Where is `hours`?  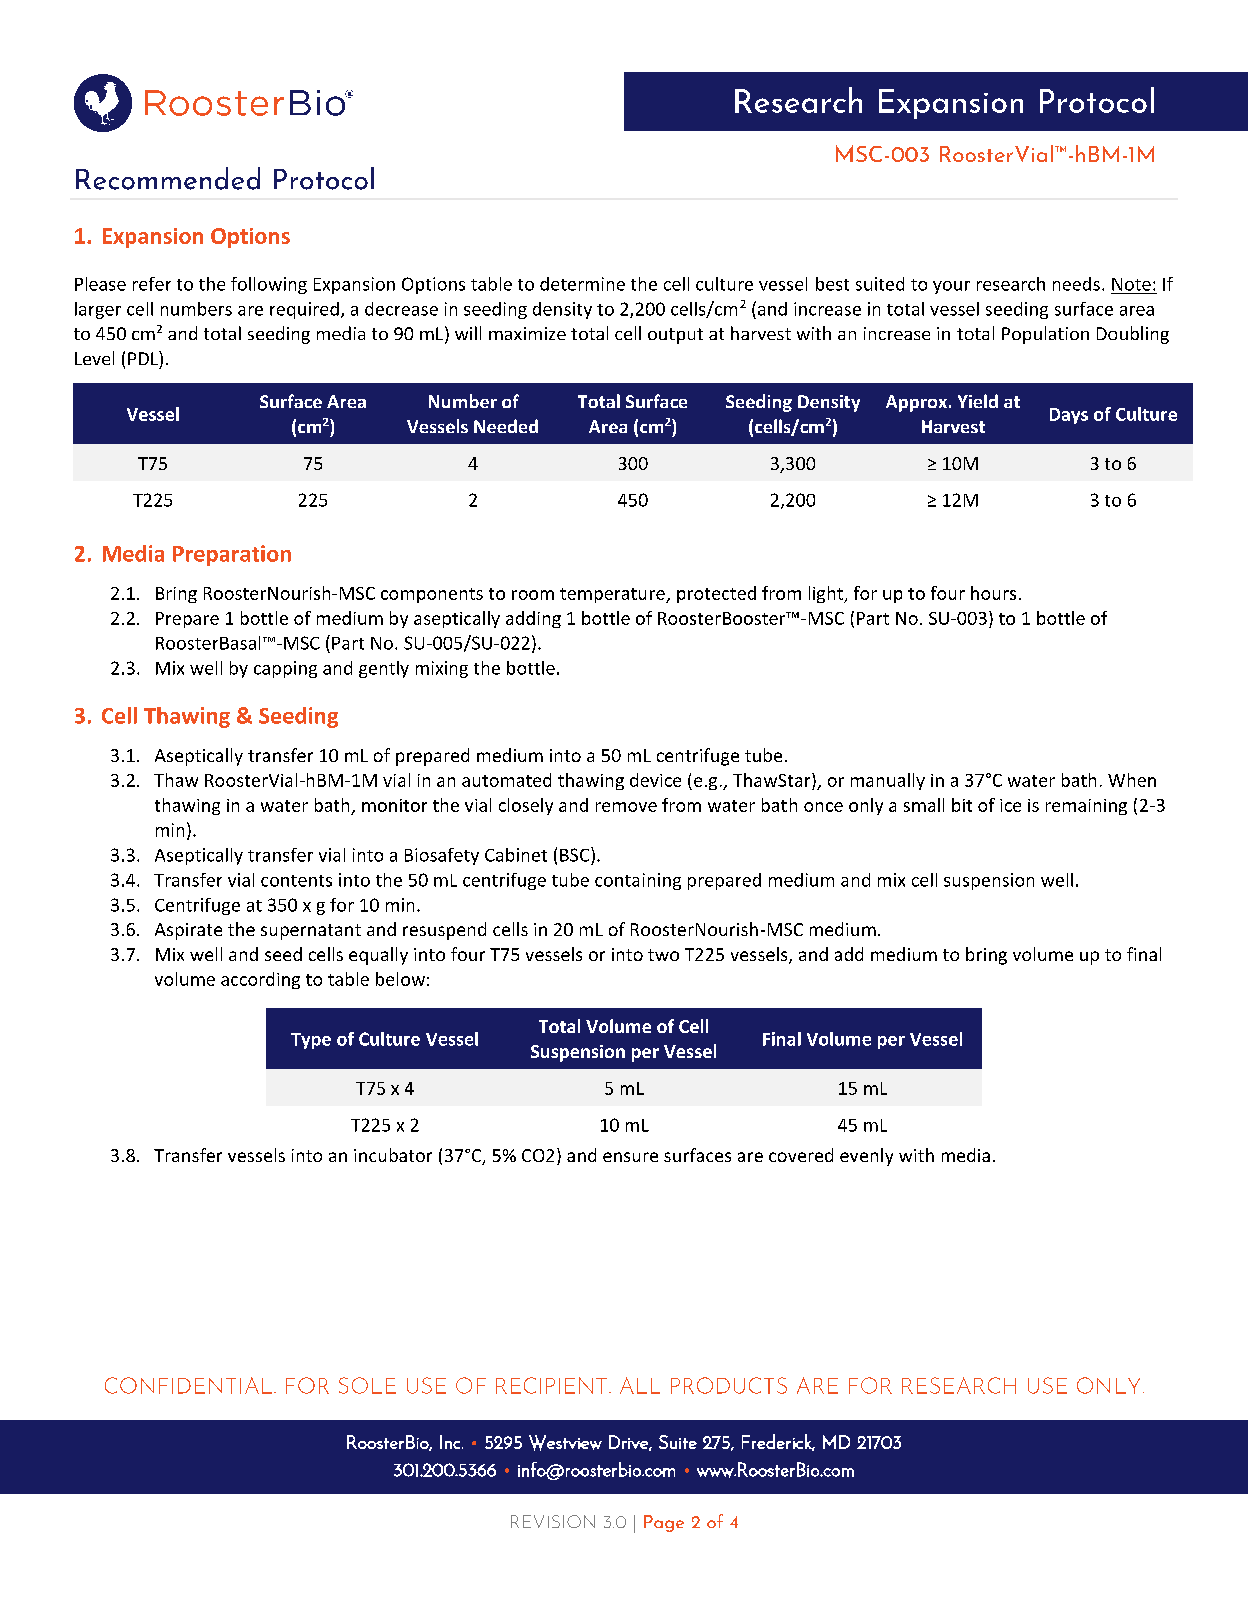 hours is located at coordinates (993, 593).
